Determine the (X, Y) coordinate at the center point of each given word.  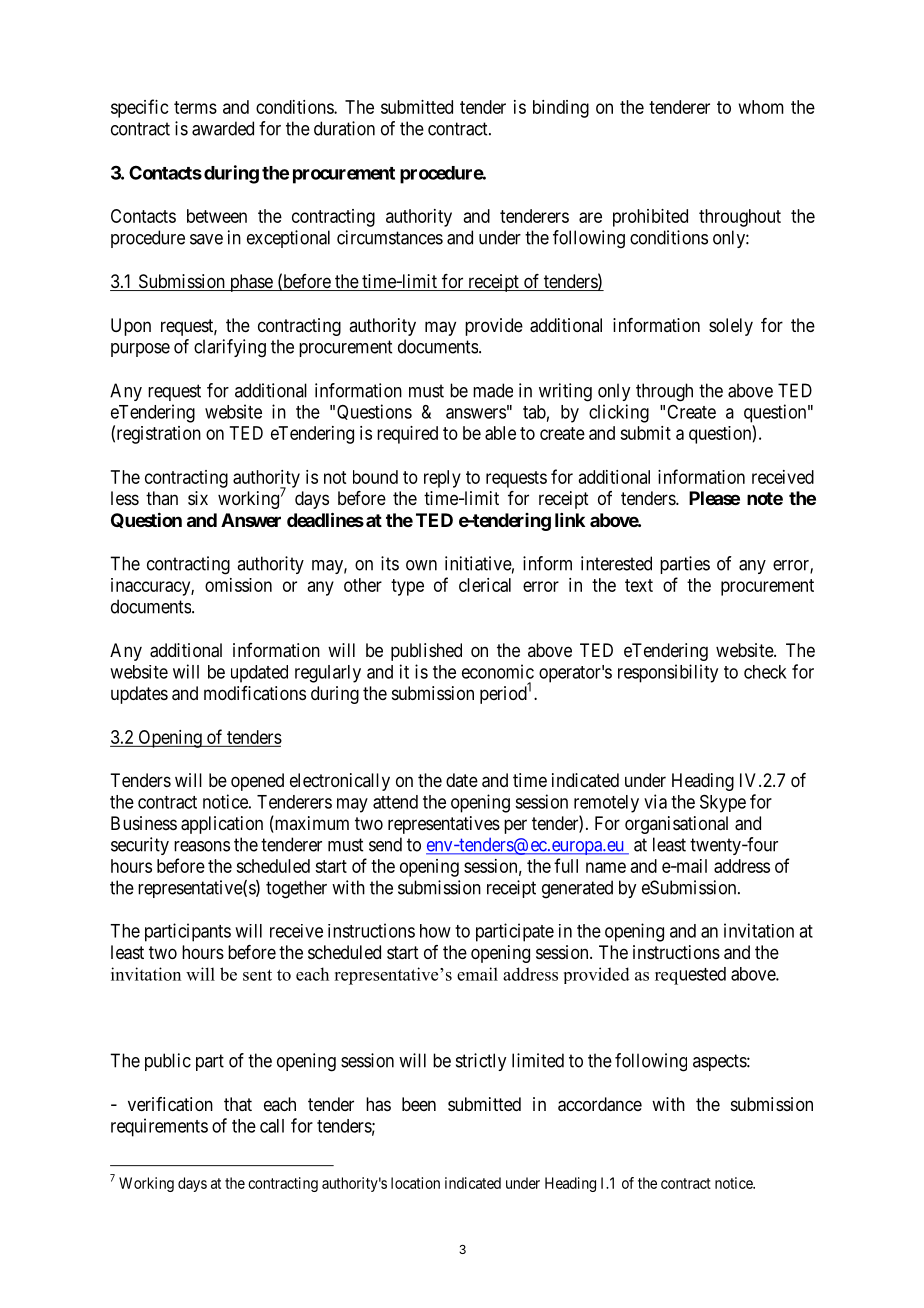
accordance (600, 1104)
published (426, 652)
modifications (255, 693)
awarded (223, 128)
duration (344, 128)
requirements (159, 1127)
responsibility (668, 673)
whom (761, 107)
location (415, 1183)
